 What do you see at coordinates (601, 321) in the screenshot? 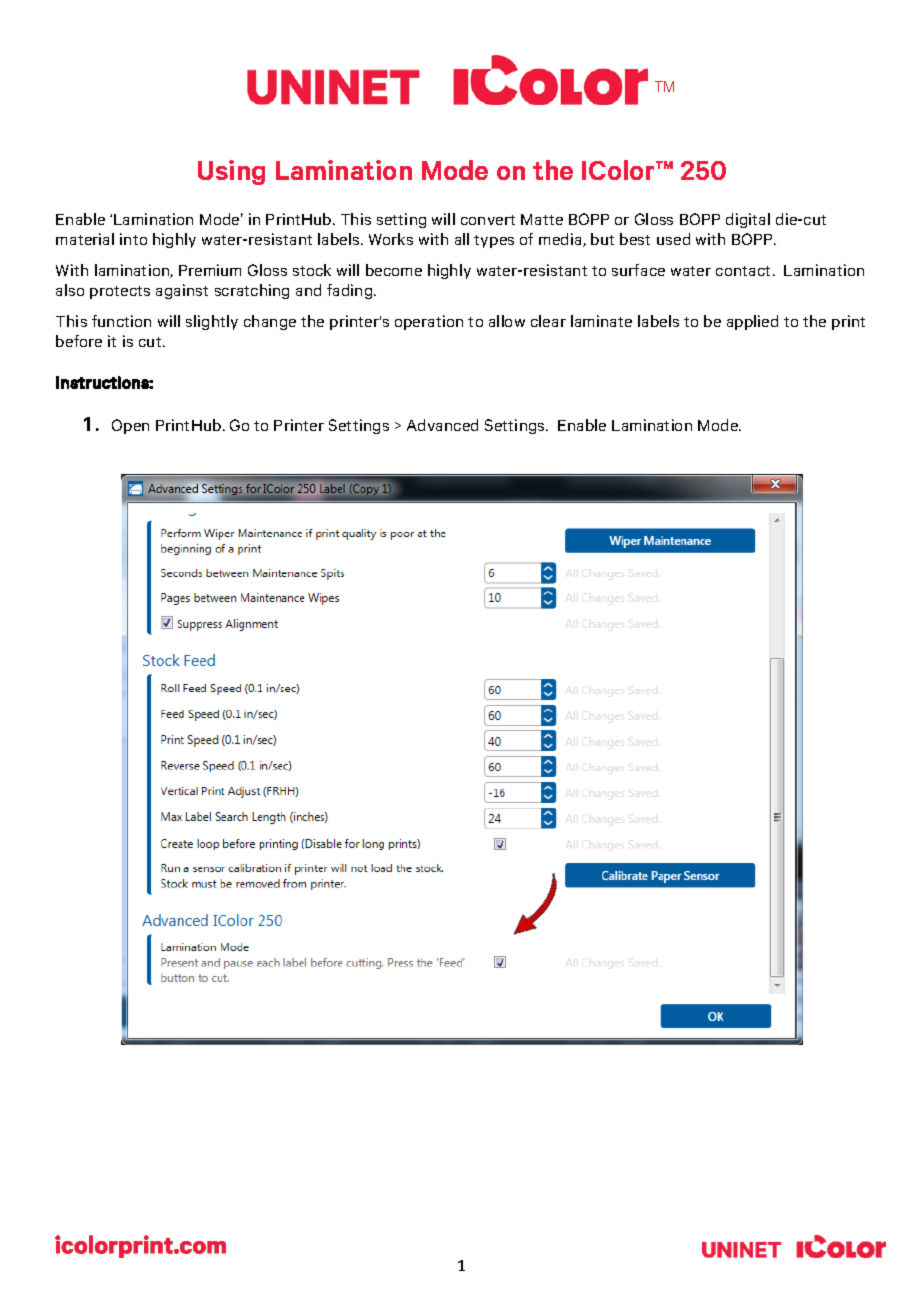
I see `laminate` at bounding box center [601, 321].
